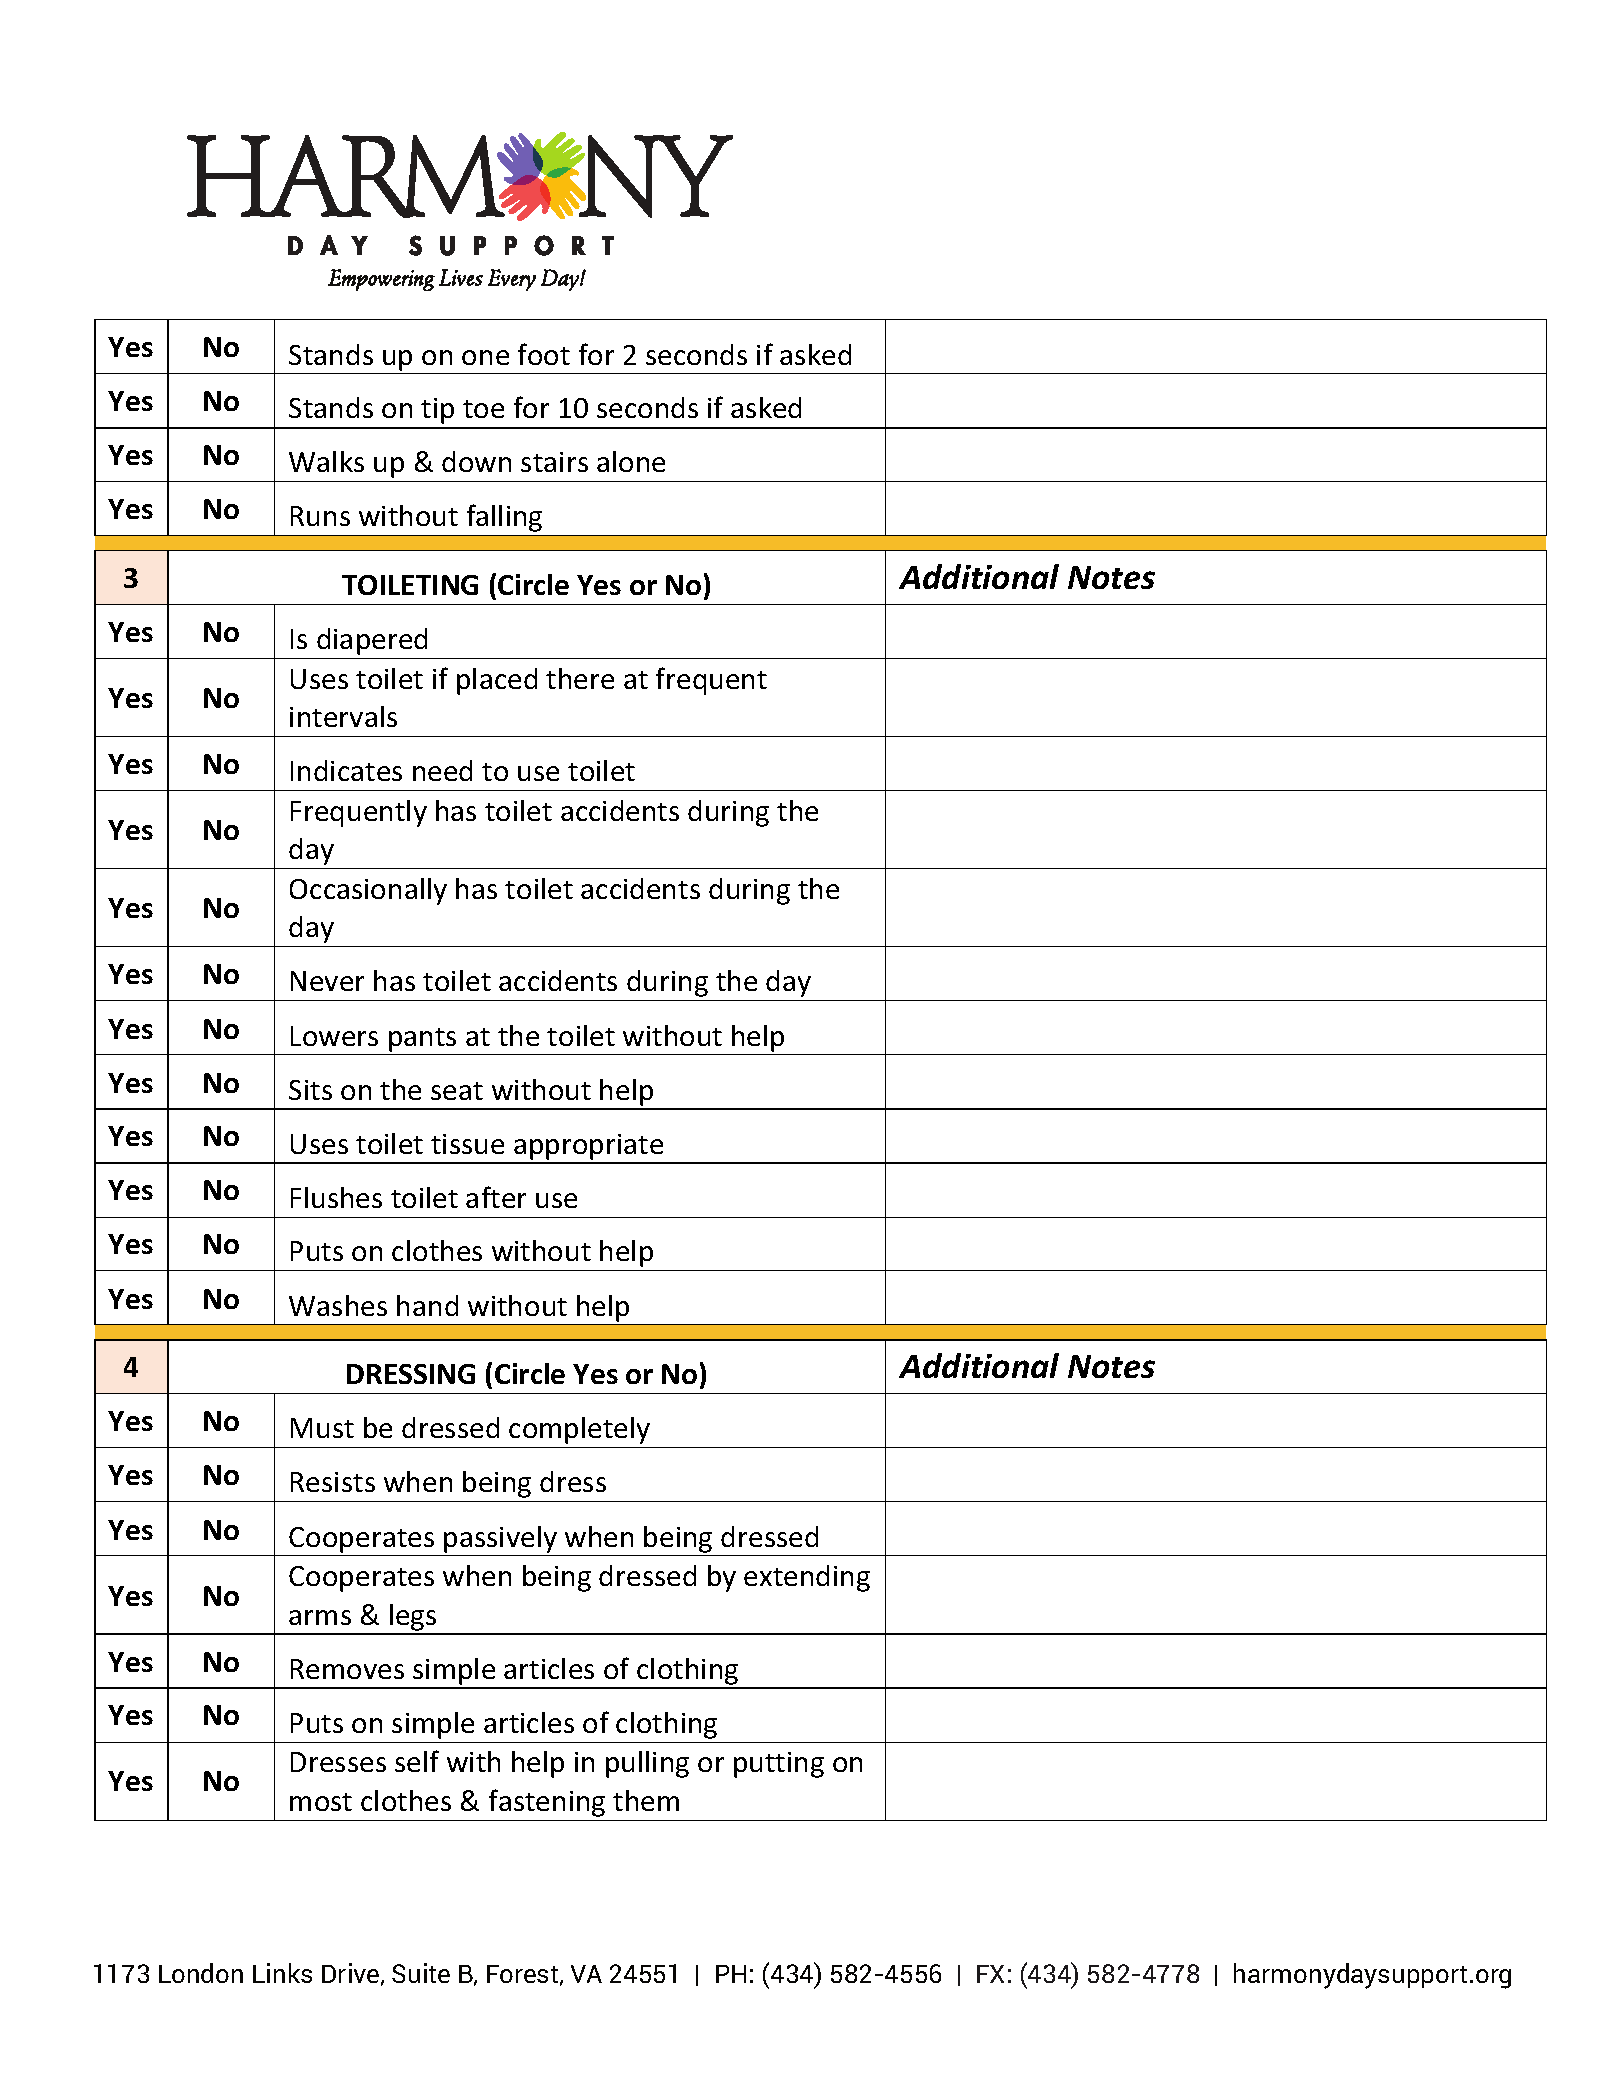 This image has width=1605, height=2077. What do you see at coordinates (779, 1765) in the image?
I see `putting` at bounding box center [779, 1765].
